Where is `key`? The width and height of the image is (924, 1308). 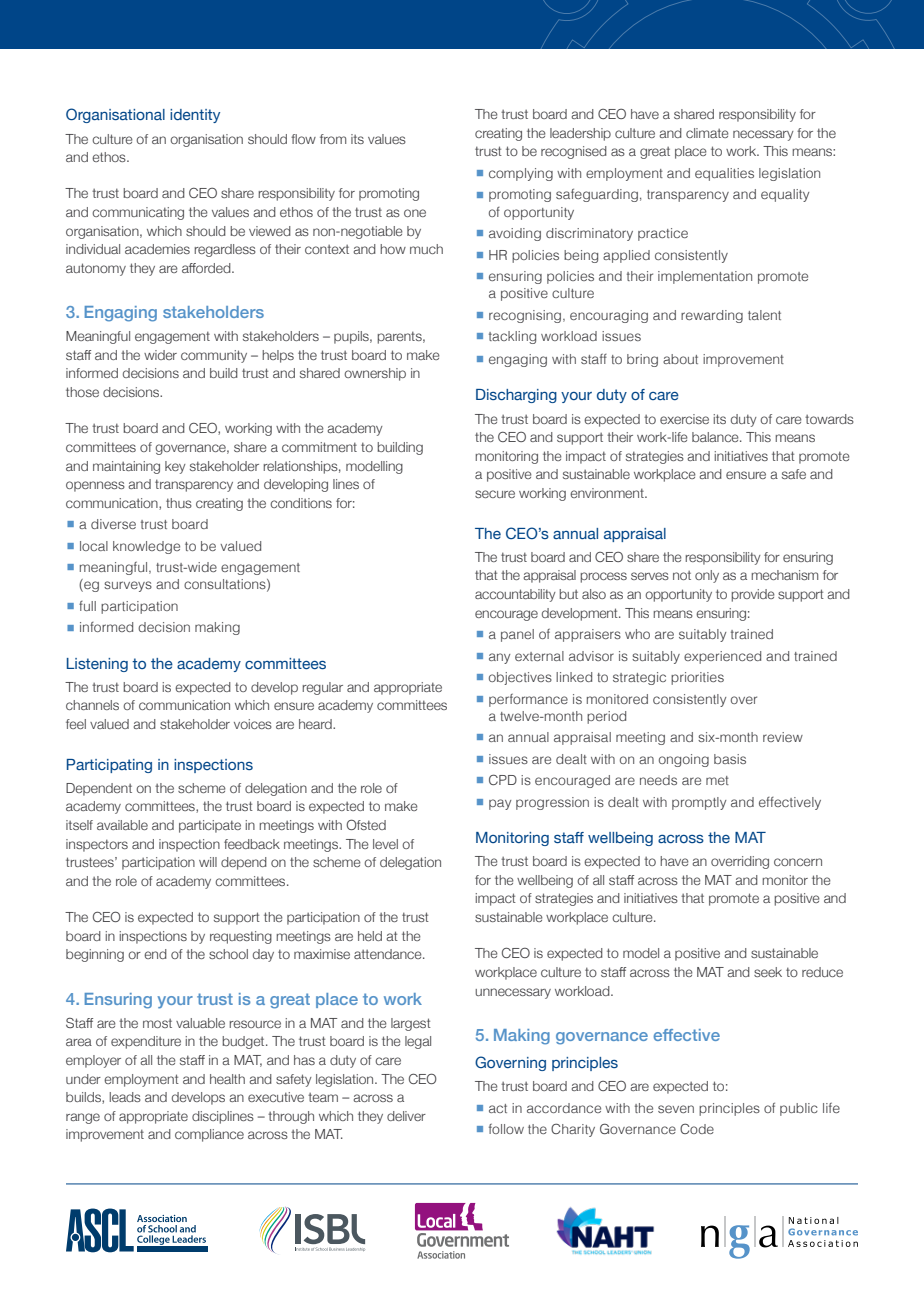 key is located at coordinates (175, 467).
